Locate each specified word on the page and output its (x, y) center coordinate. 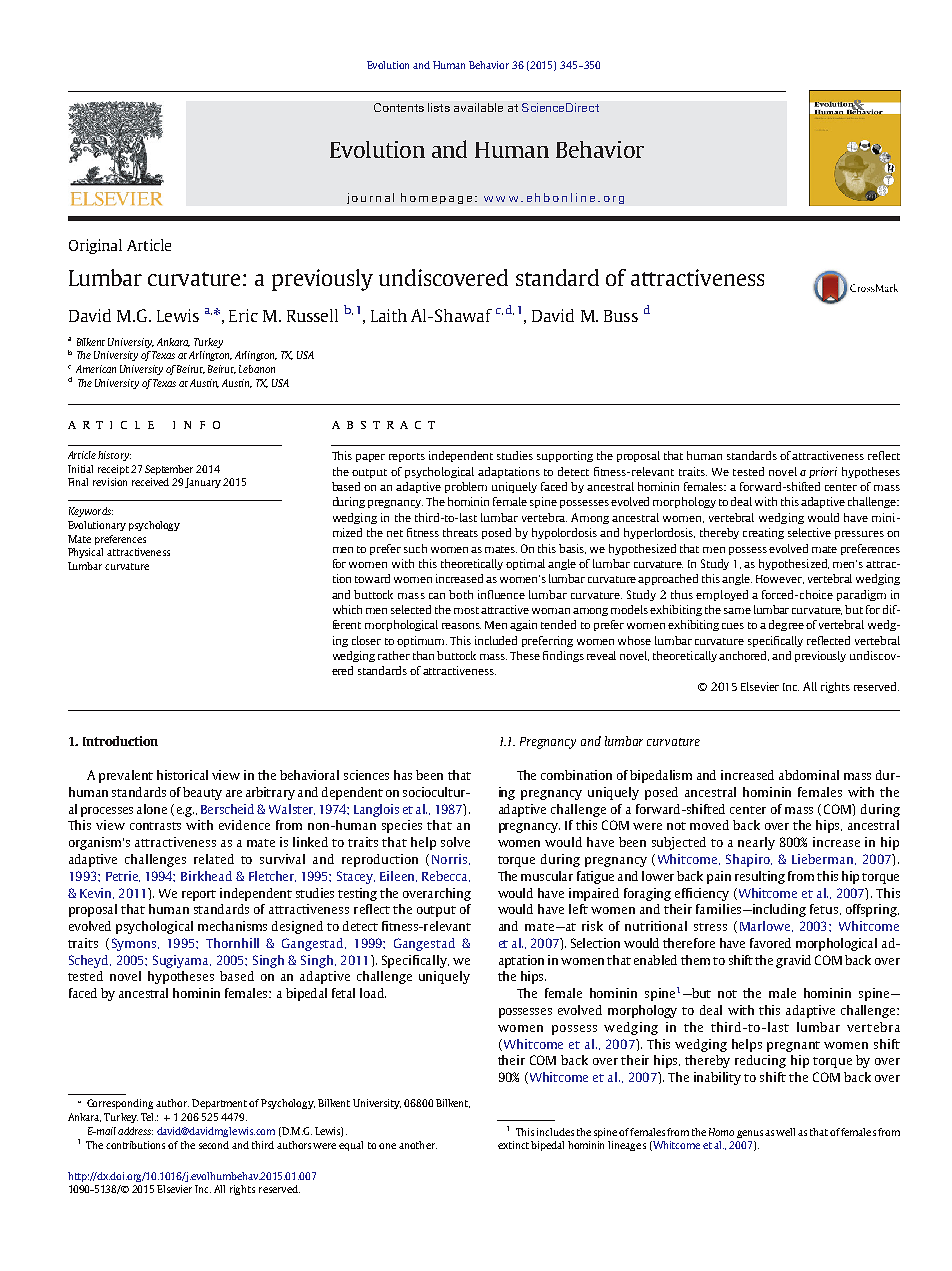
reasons (461, 626)
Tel (148, 1117)
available (478, 107)
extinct (513, 1145)
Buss (621, 316)
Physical (85, 553)
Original (95, 246)
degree (786, 625)
